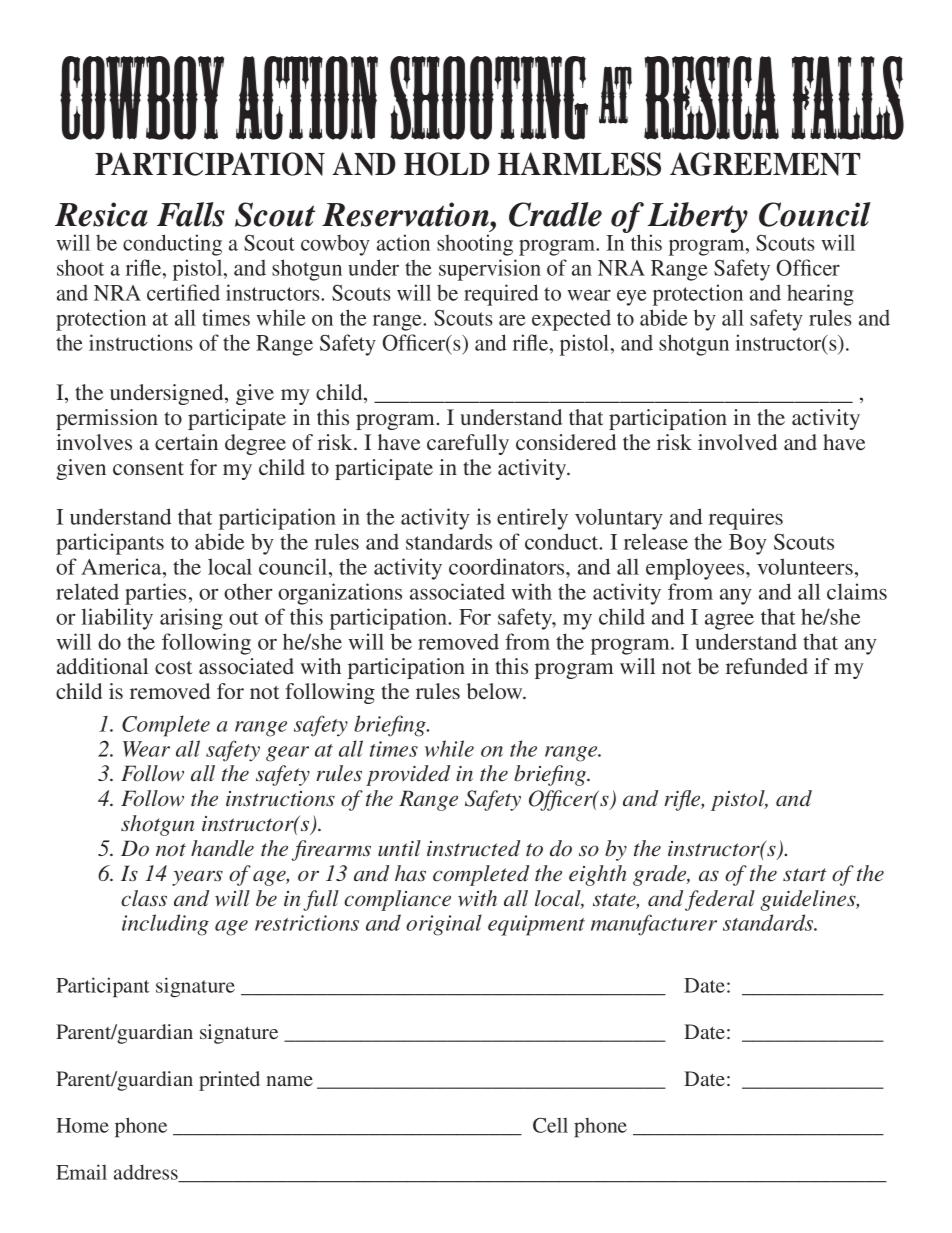 This screenshot has width=952, height=1233. Describe the element at coordinates (447, 164) in the screenshot. I see `HOLD` at that location.
